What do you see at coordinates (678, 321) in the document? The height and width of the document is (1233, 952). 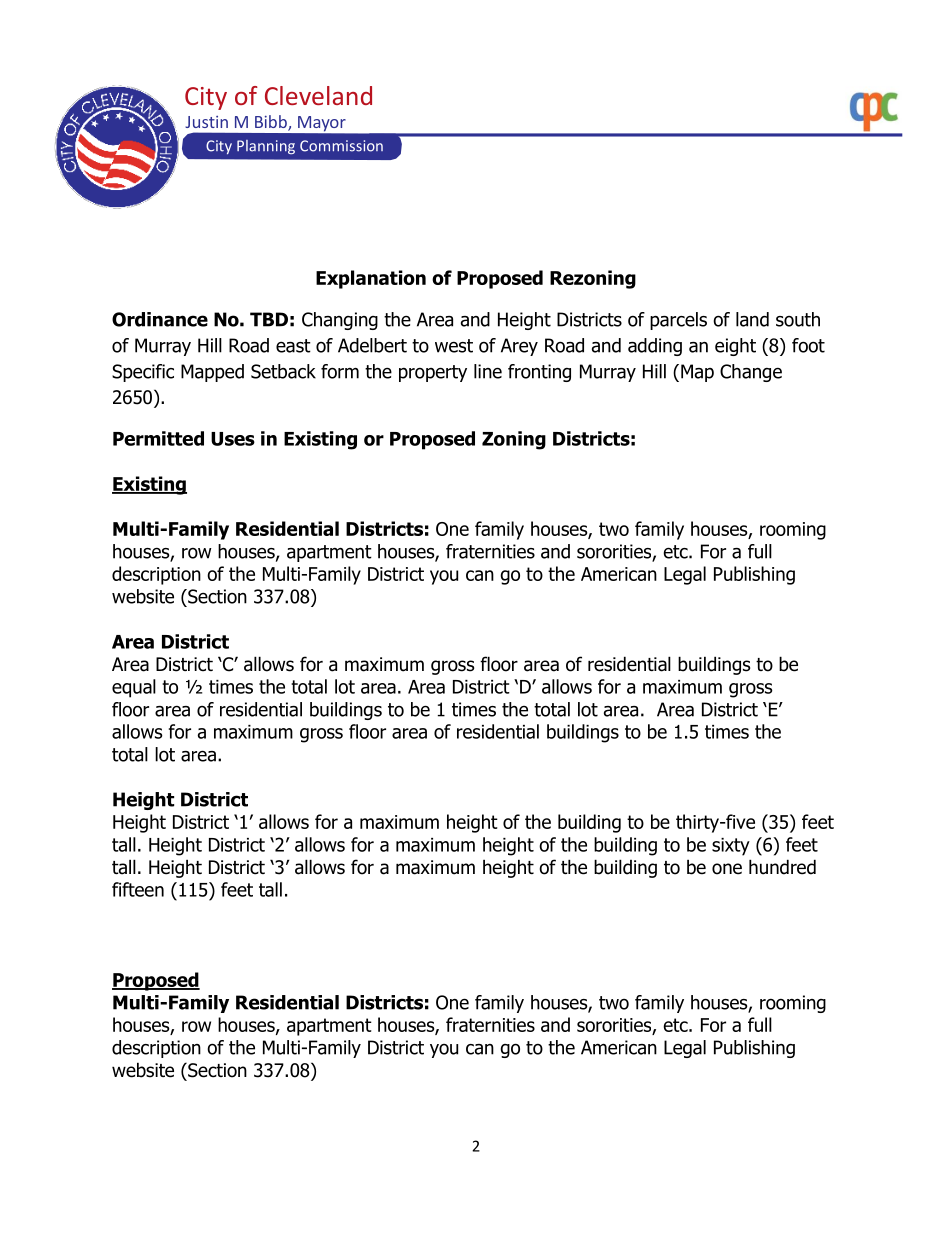 I see `parcels` at bounding box center [678, 321].
